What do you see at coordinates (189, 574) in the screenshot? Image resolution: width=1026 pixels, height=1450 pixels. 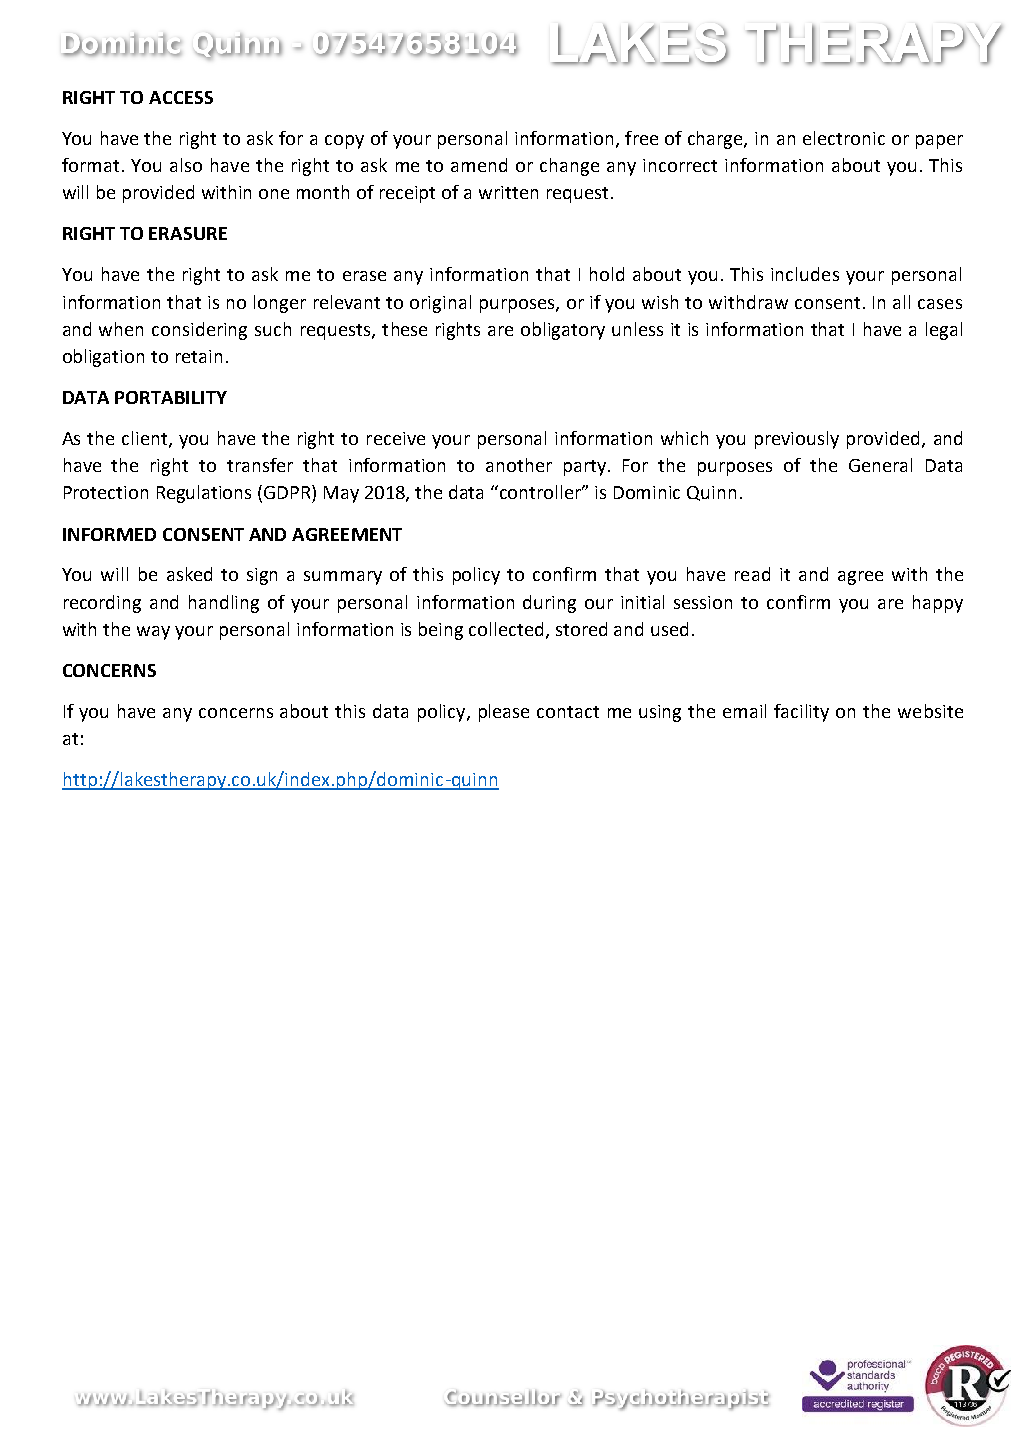 I see `asked` at bounding box center [189, 574].
